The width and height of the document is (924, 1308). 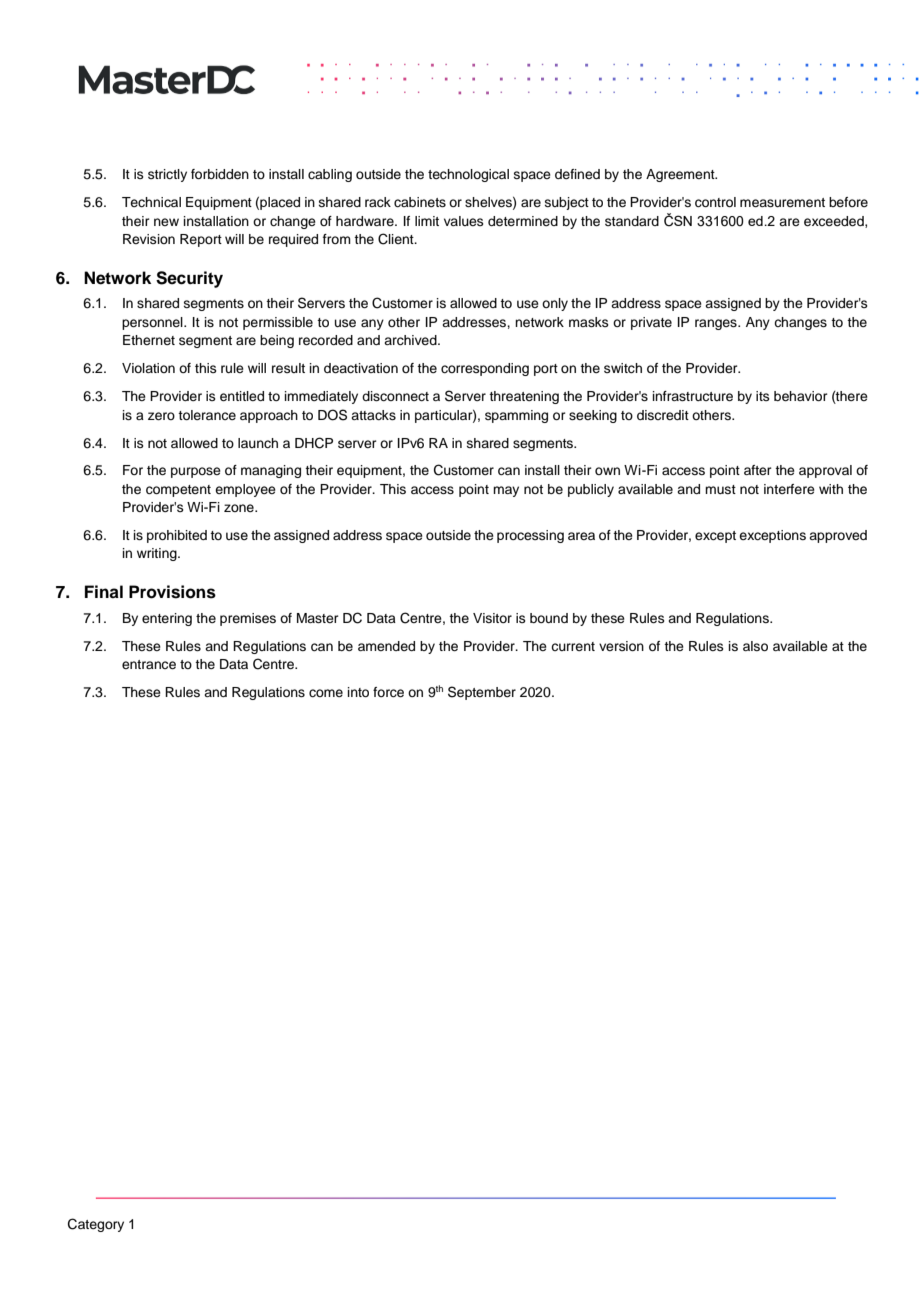 I want to click on entrance, so click(x=149, y=664).
